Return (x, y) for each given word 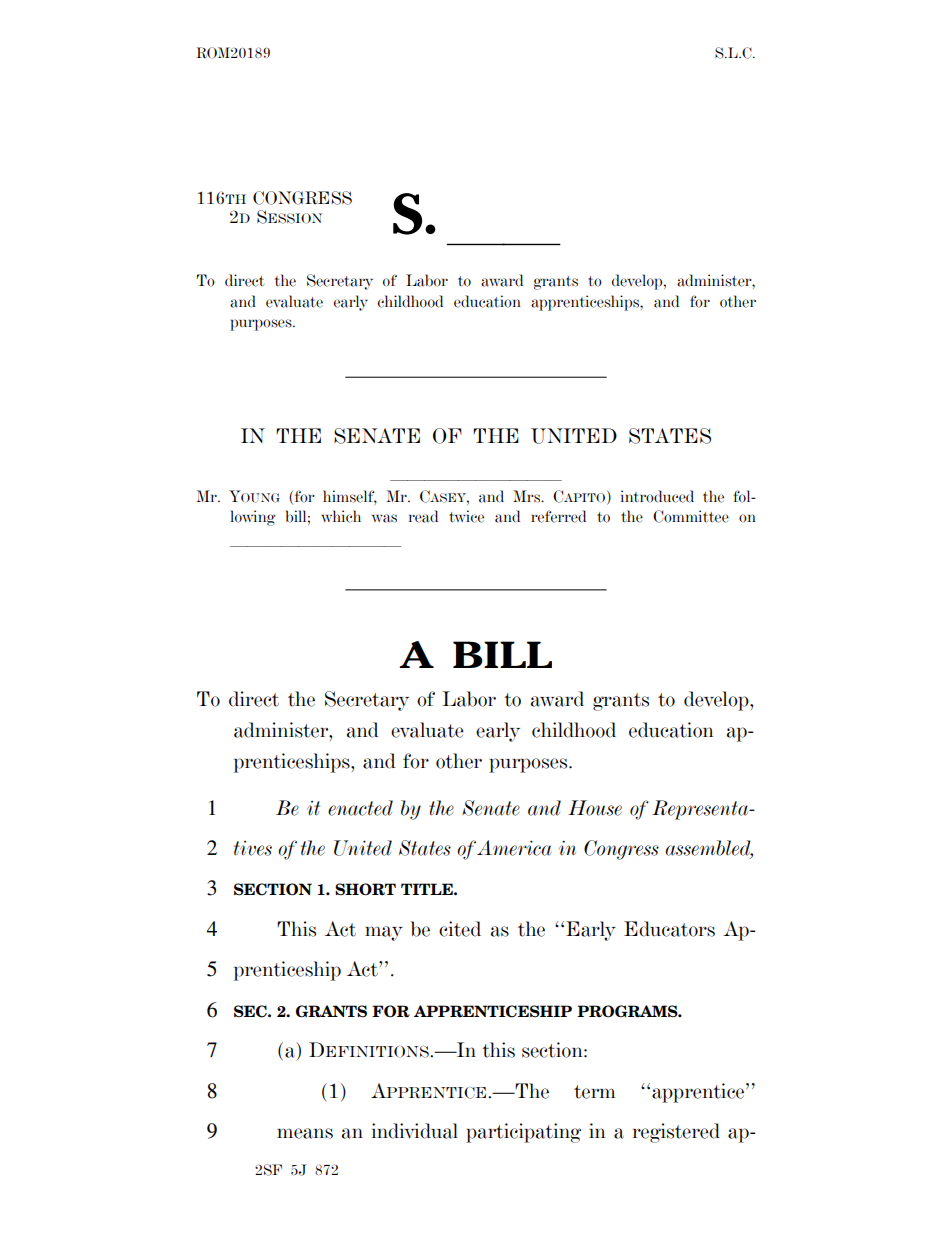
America (514, 848)
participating (523, 1133)
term (595, 1092)
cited (460, 929)
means (305, 1133)
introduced (657, 496)
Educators (669, 929)
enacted (360, 808)
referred (558, 516)
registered (676, 1133)
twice (466, 516)
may (384, 933)
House (595, 808)
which (341, 516)
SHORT (365, 889)
